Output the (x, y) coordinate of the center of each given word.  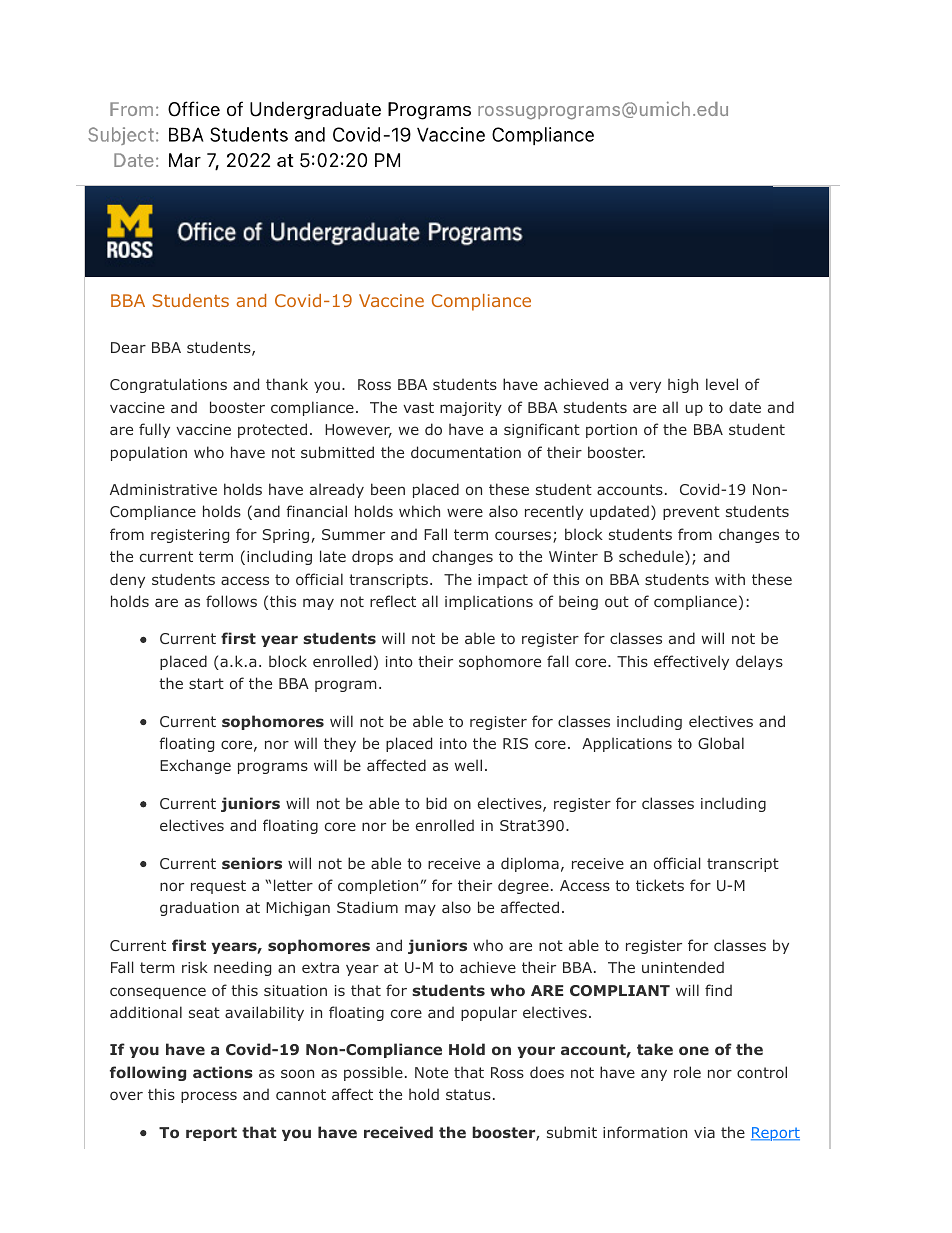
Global (721, 743)
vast (418, 407)
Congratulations (168, 385)
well (468, 765)
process (209, 1097)
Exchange (195, 766)
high (683, 385)
